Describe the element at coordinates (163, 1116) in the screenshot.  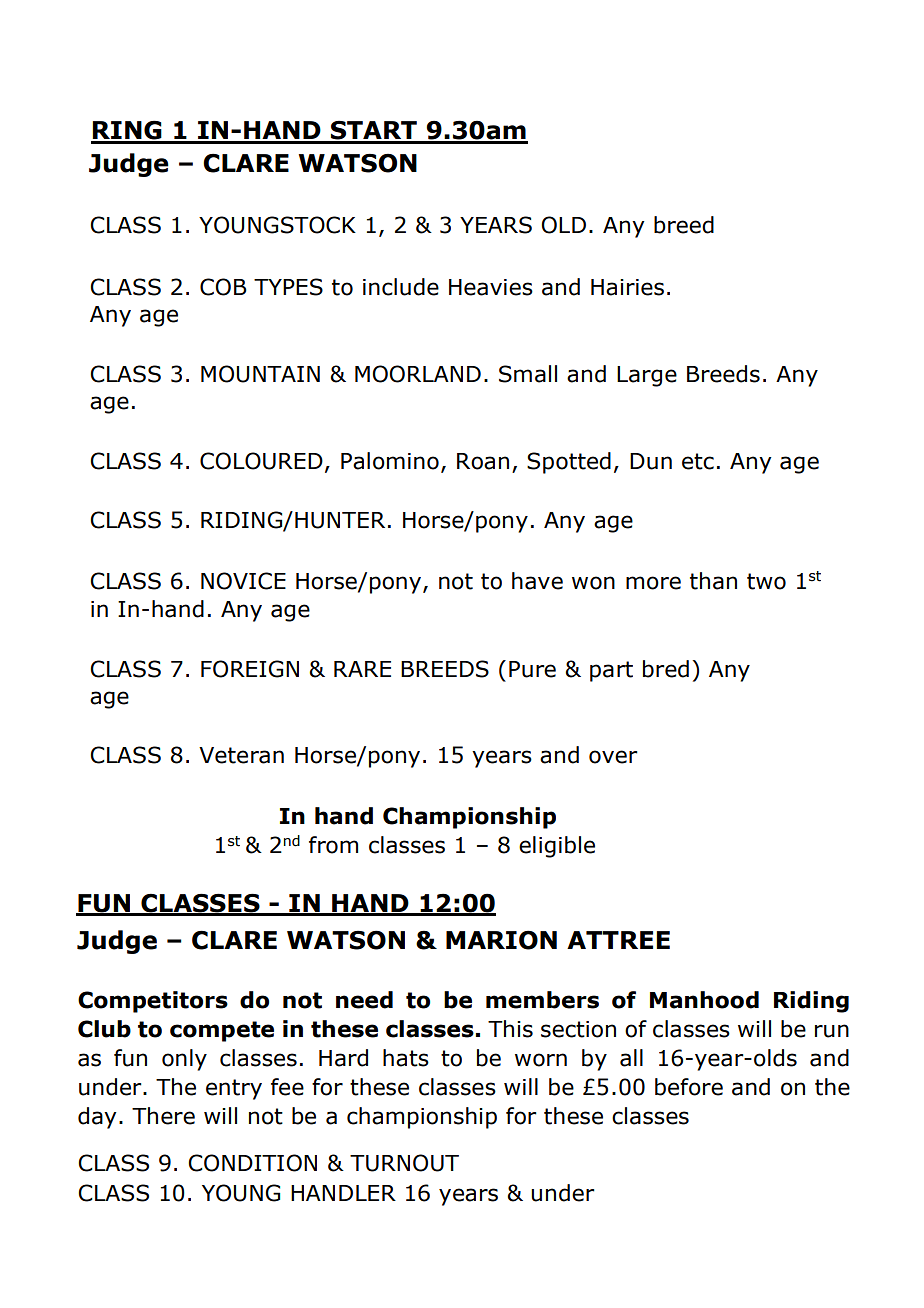
I see `There` at that location.
